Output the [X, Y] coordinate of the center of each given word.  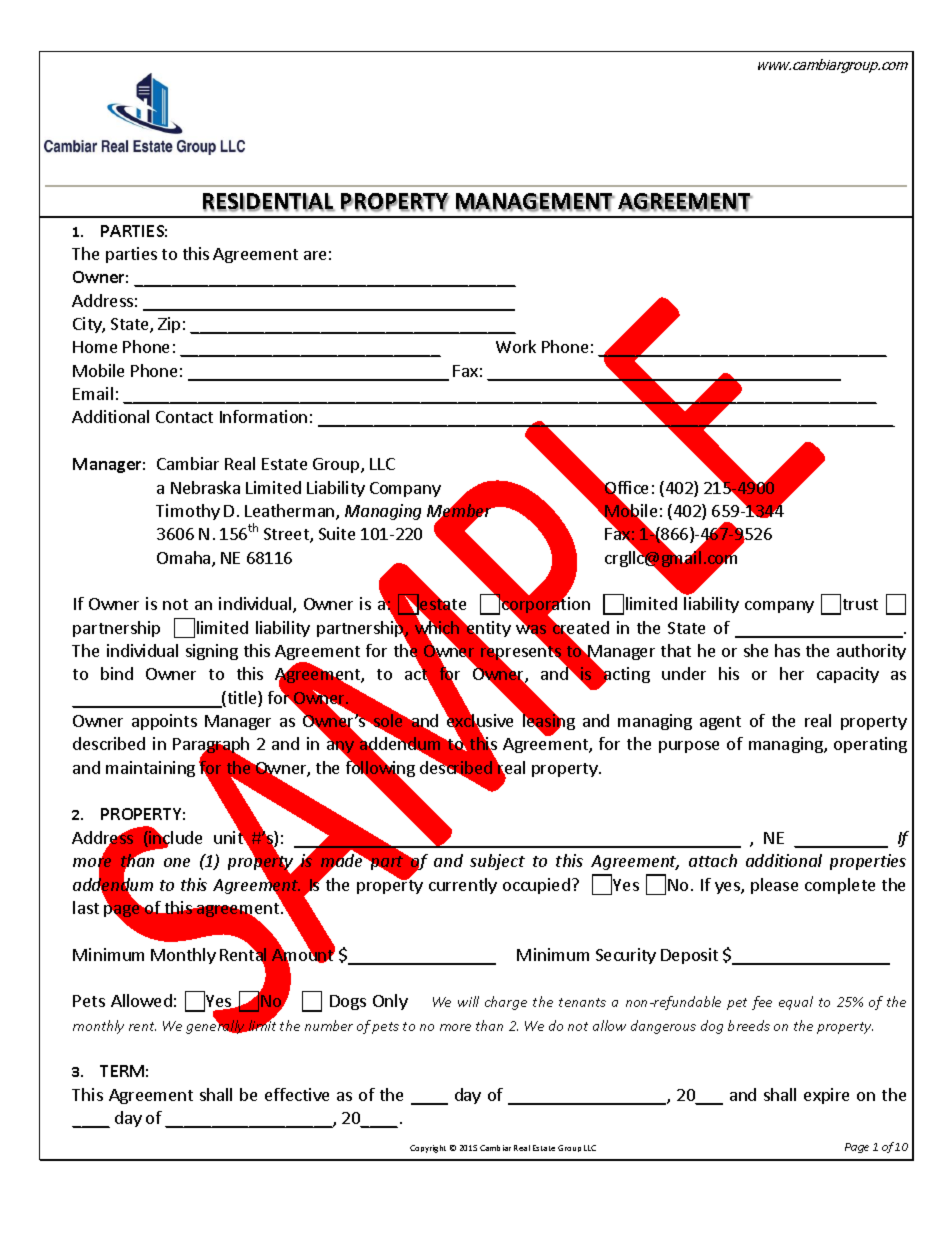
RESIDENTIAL [269, 202]
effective [297, 1094]
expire [826, 1096]
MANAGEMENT [535, 202]
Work [516, 346]
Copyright [428, 1149]
